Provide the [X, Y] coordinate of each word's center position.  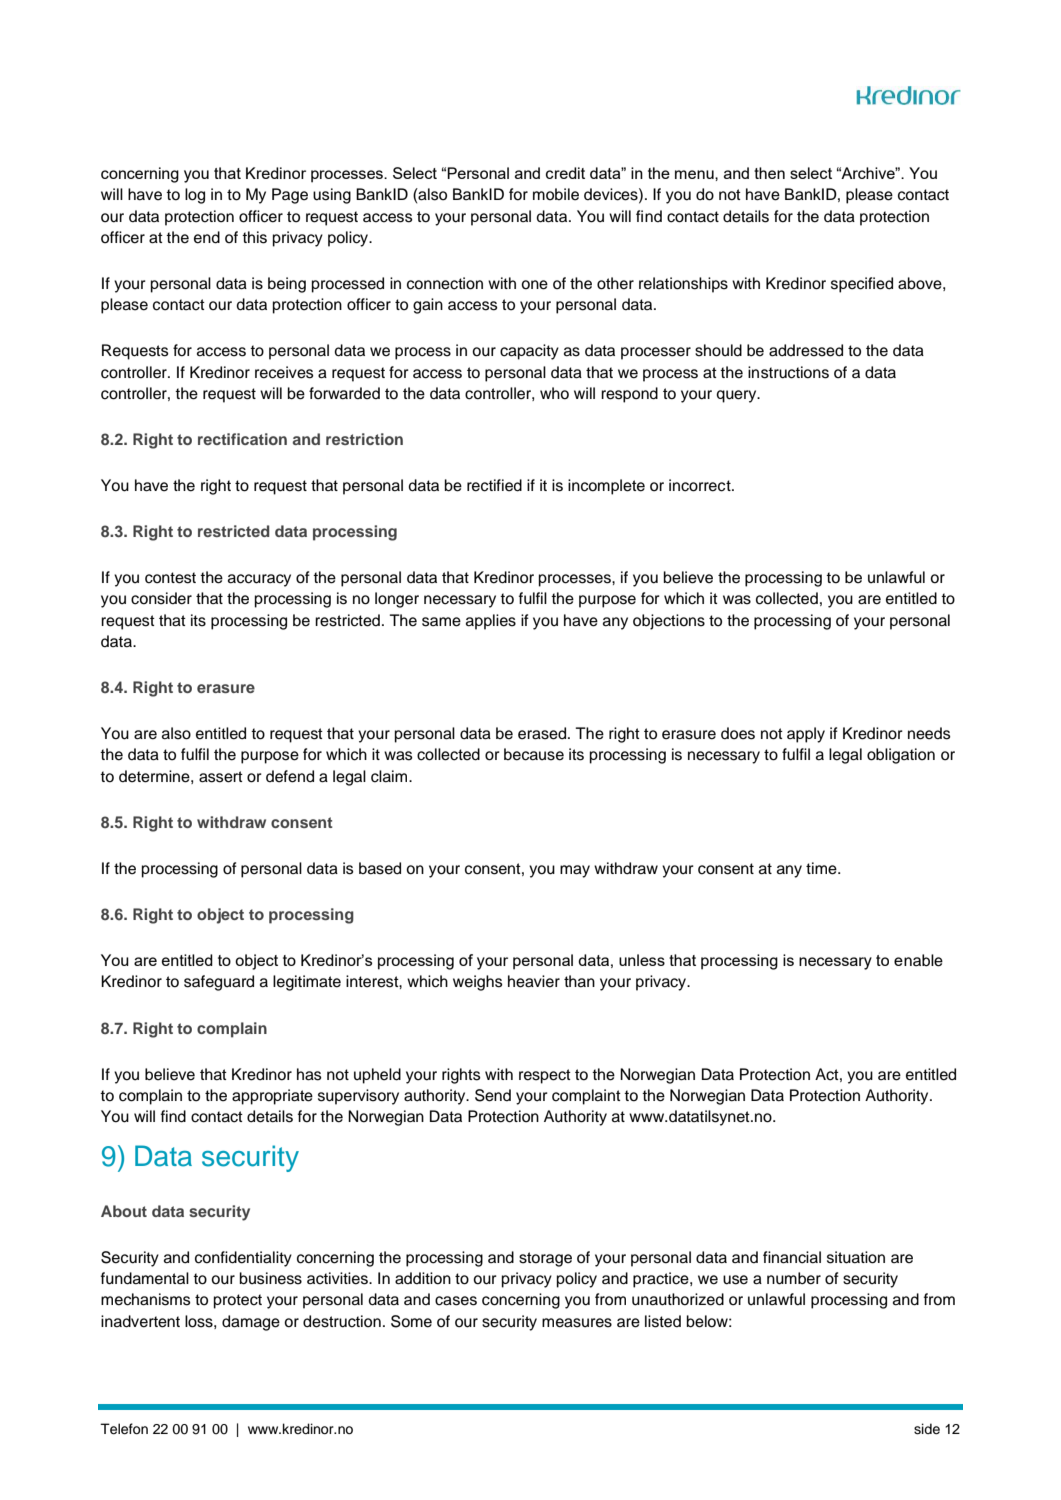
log [195, 196]
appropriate [272, 1097]
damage [251, 1323]
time [822, 868]
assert [221, 777]
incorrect [701, 485]
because [534, 754]
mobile [556, 194]
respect [545, 1076]
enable [918, 960]
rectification [242, 439]
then [769, 173]
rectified [494, 485]
